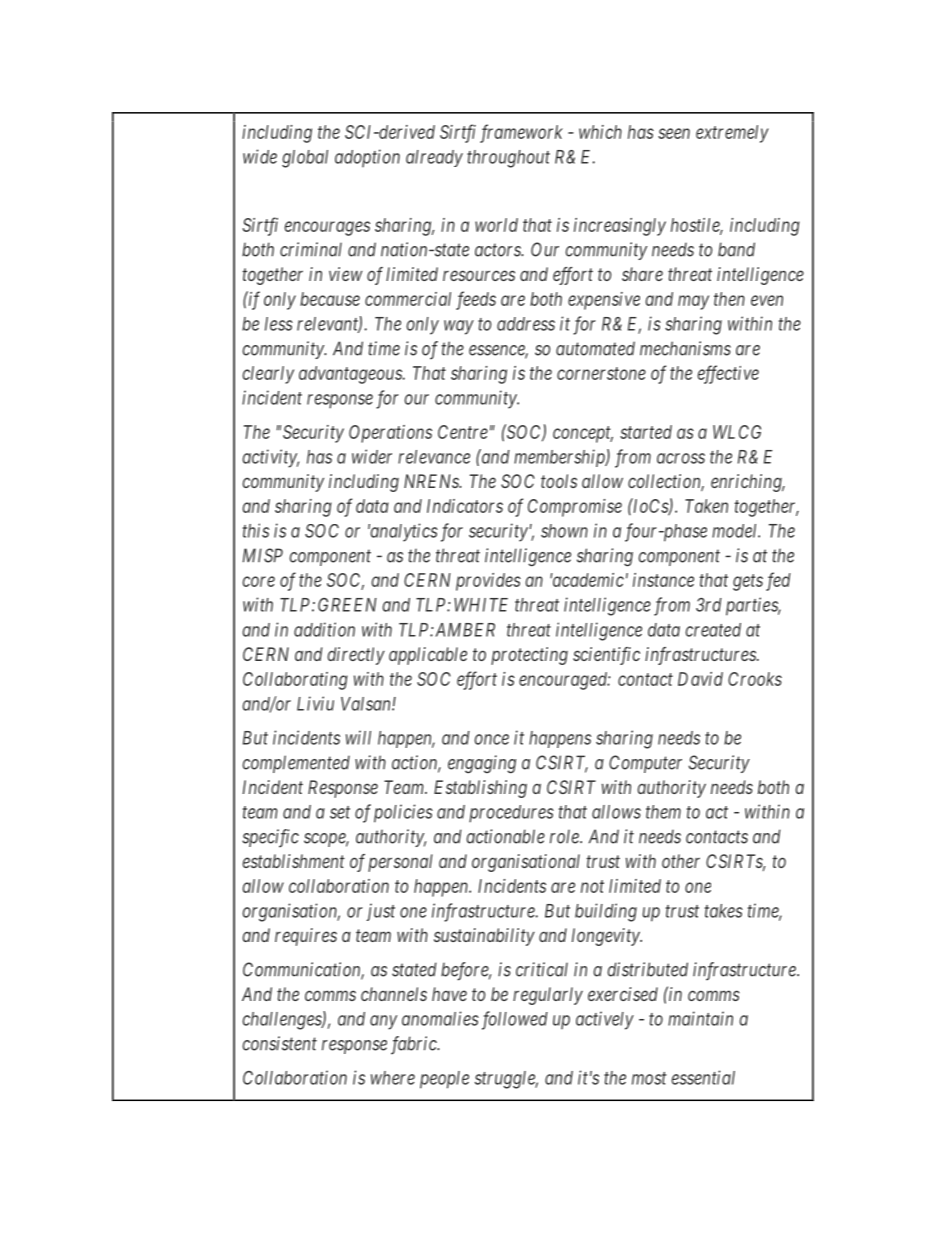 The height and width of the screenshot is (1233, 952). I want to click on global, so click(305, 159).
